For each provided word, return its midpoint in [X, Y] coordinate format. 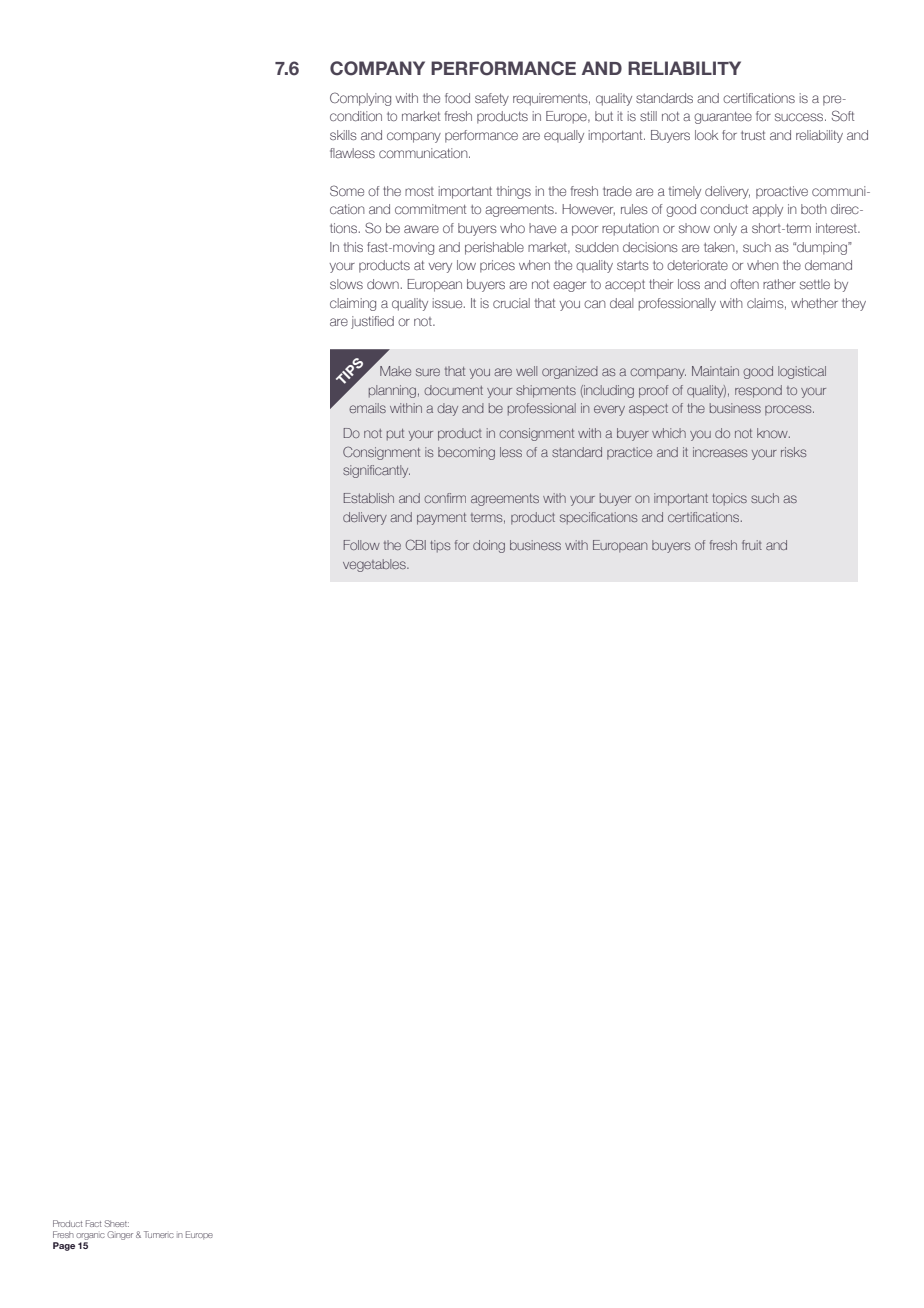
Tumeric [159, 1234]
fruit [752, 545]
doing [489, 546]
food [457, 98]
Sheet [116, 1223]
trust [753, 135]
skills [343, 135]
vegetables [375, 565]
